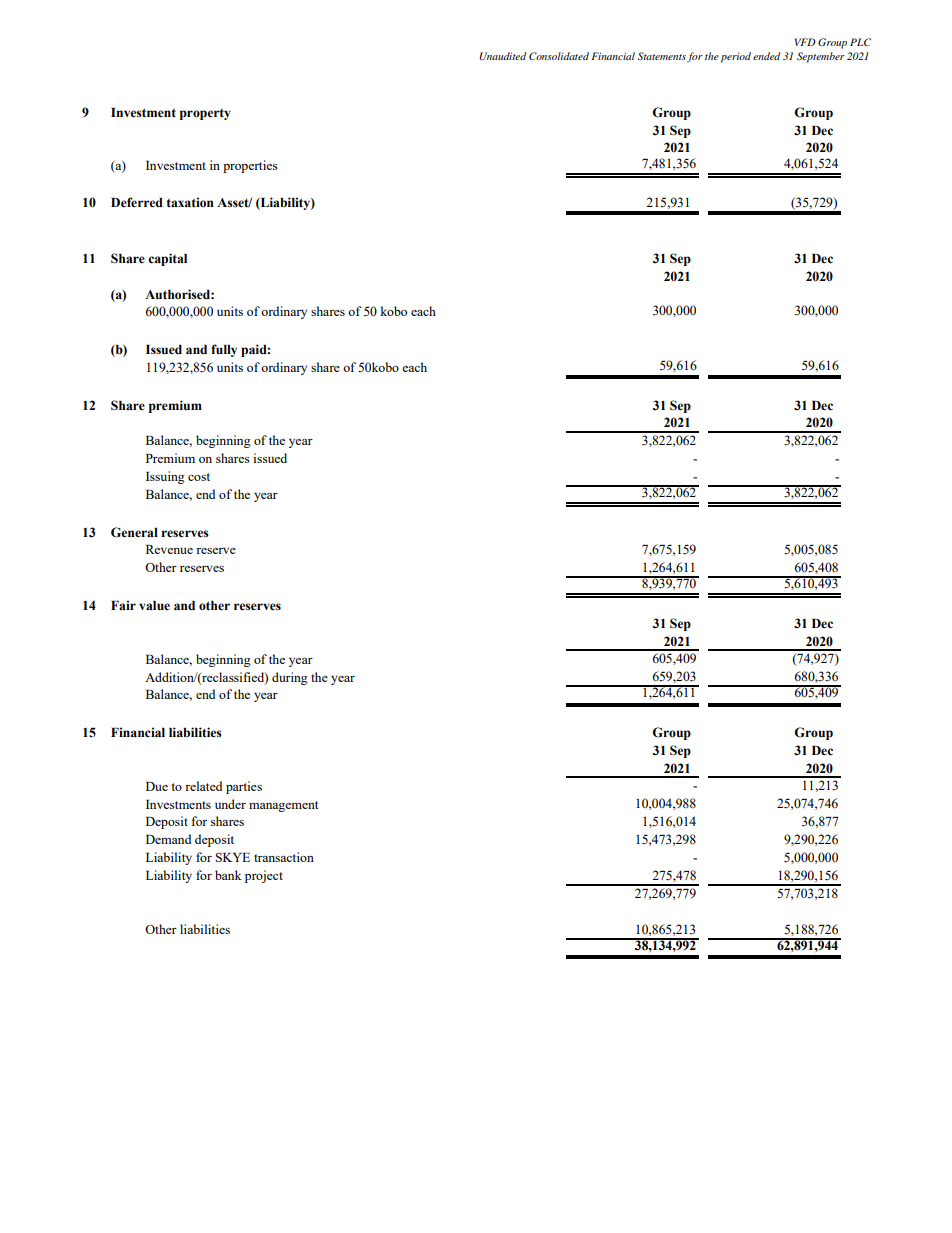 The height and width of the document is (1233, 952). Describe the element at coordinates (205, 114) in the document. I see `property` at that location.
